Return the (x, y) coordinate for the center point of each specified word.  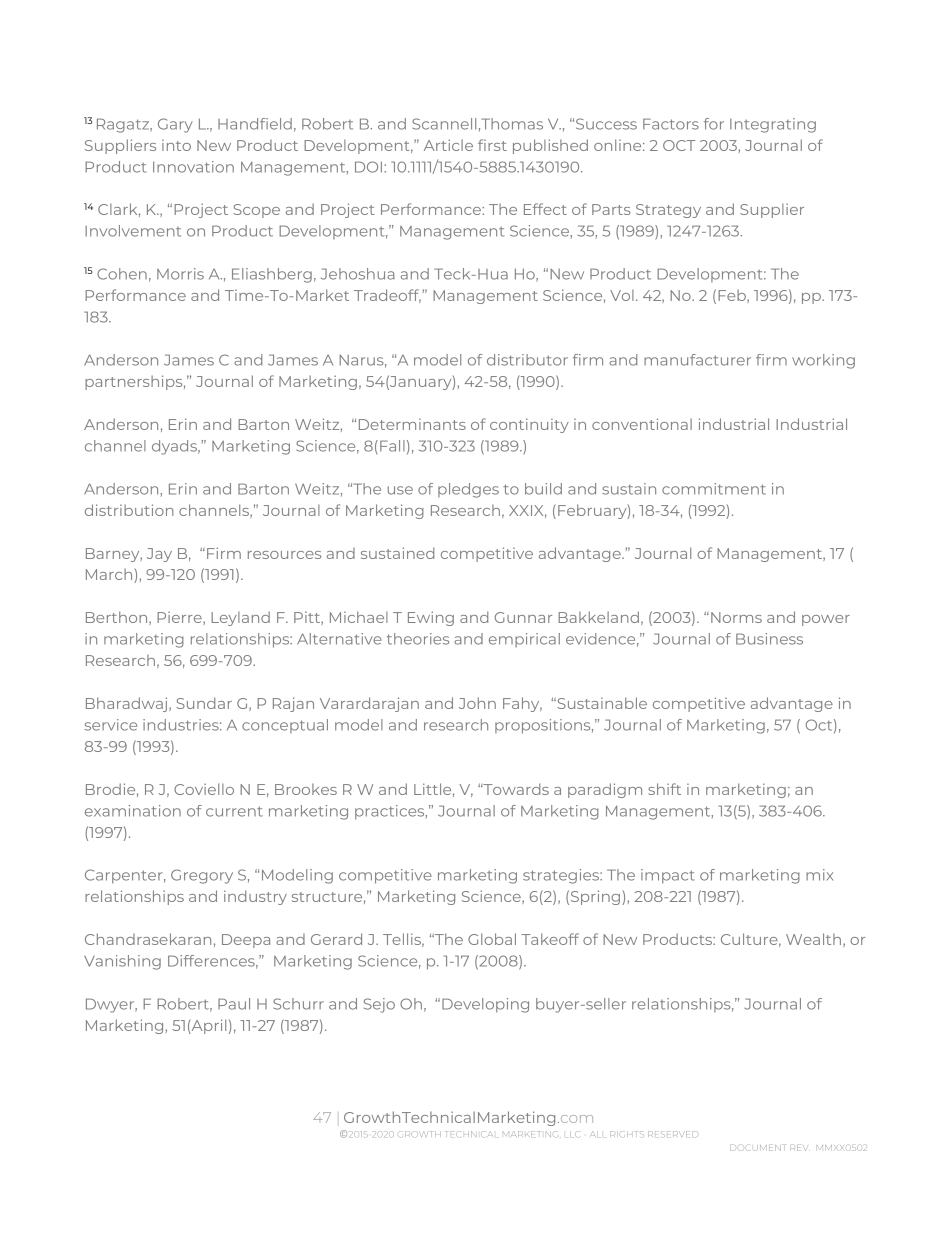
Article (448, 145)
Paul (234, 1004)
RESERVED (672, 1134)
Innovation (193, 167)
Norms (736, 617)
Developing (485, 1005)
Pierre (180, 618)
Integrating (773, 125)
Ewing (431, 618)
